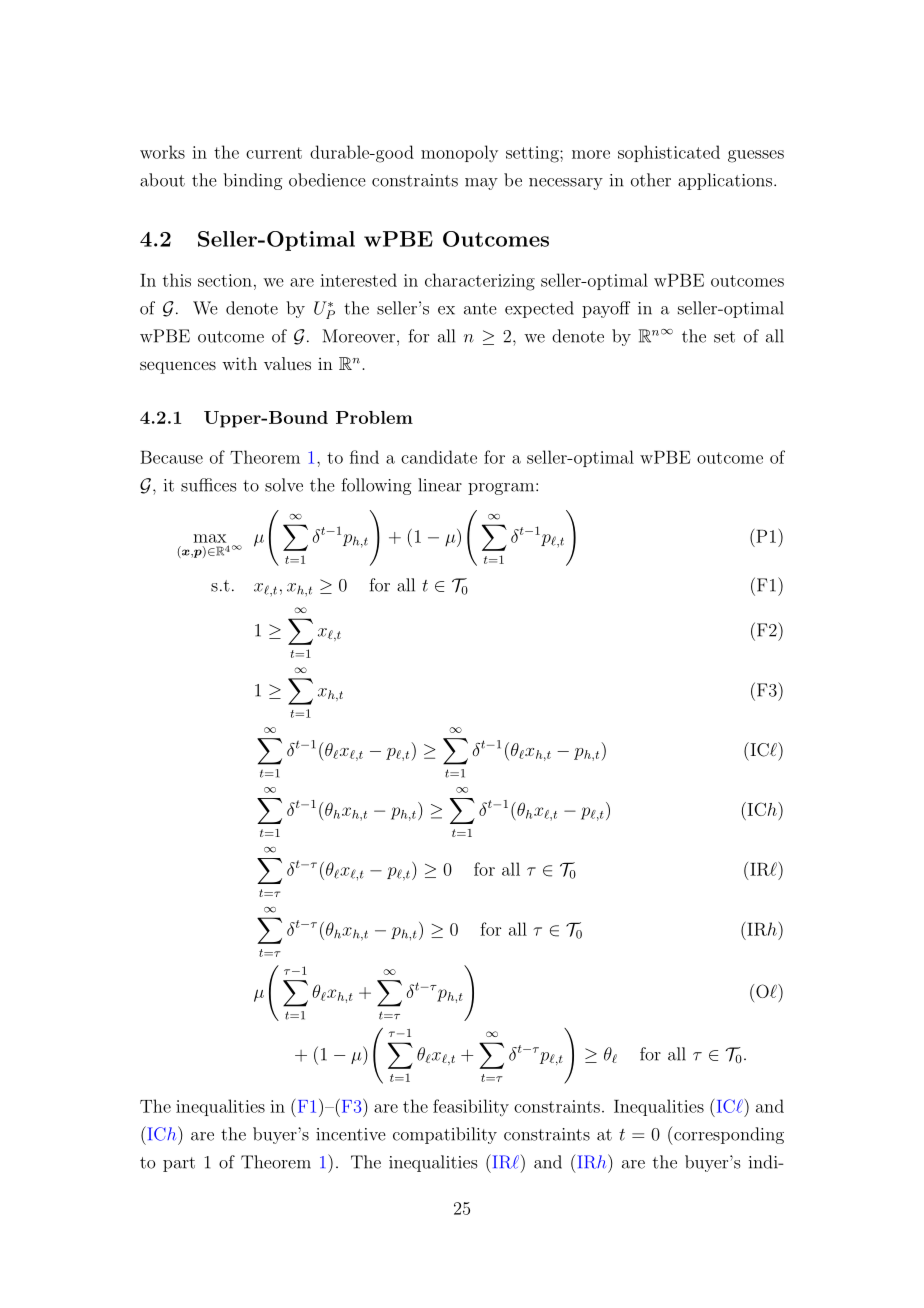 This screenshot has height=1308, width=924. What do you see at coordinates (210, 538) in the screenshot?
I see `max` at bounding box center [210, 538].
